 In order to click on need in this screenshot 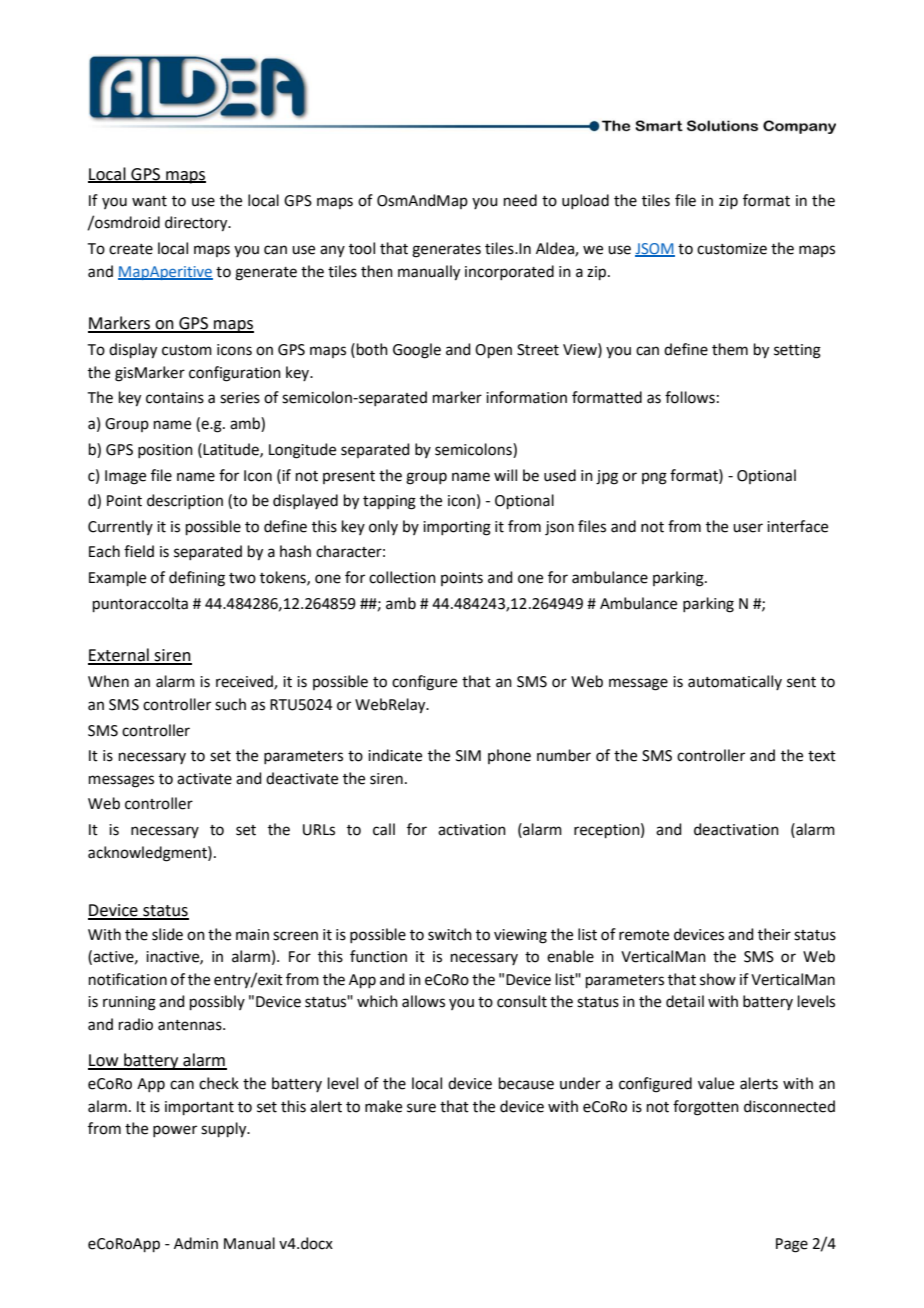, I will do `click(520, 200)`.
